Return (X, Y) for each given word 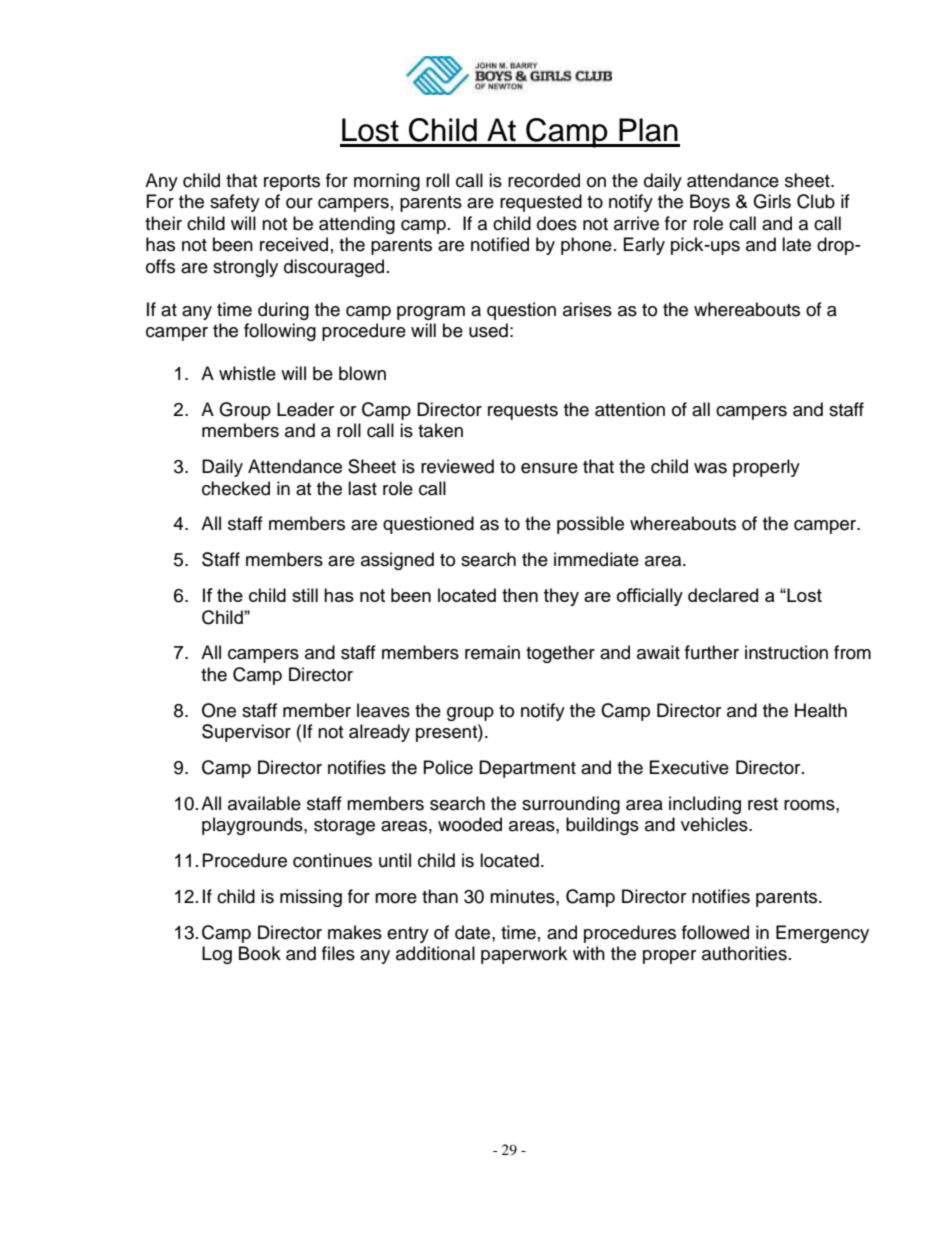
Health (821, 710)
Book (260, 953)
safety (235, 203)
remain (492, 652)
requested (541, 203)
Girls (772, 201)
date (474, 932)
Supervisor (246, 733)
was (710, 468)
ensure (549, 468)
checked (236, 488)
